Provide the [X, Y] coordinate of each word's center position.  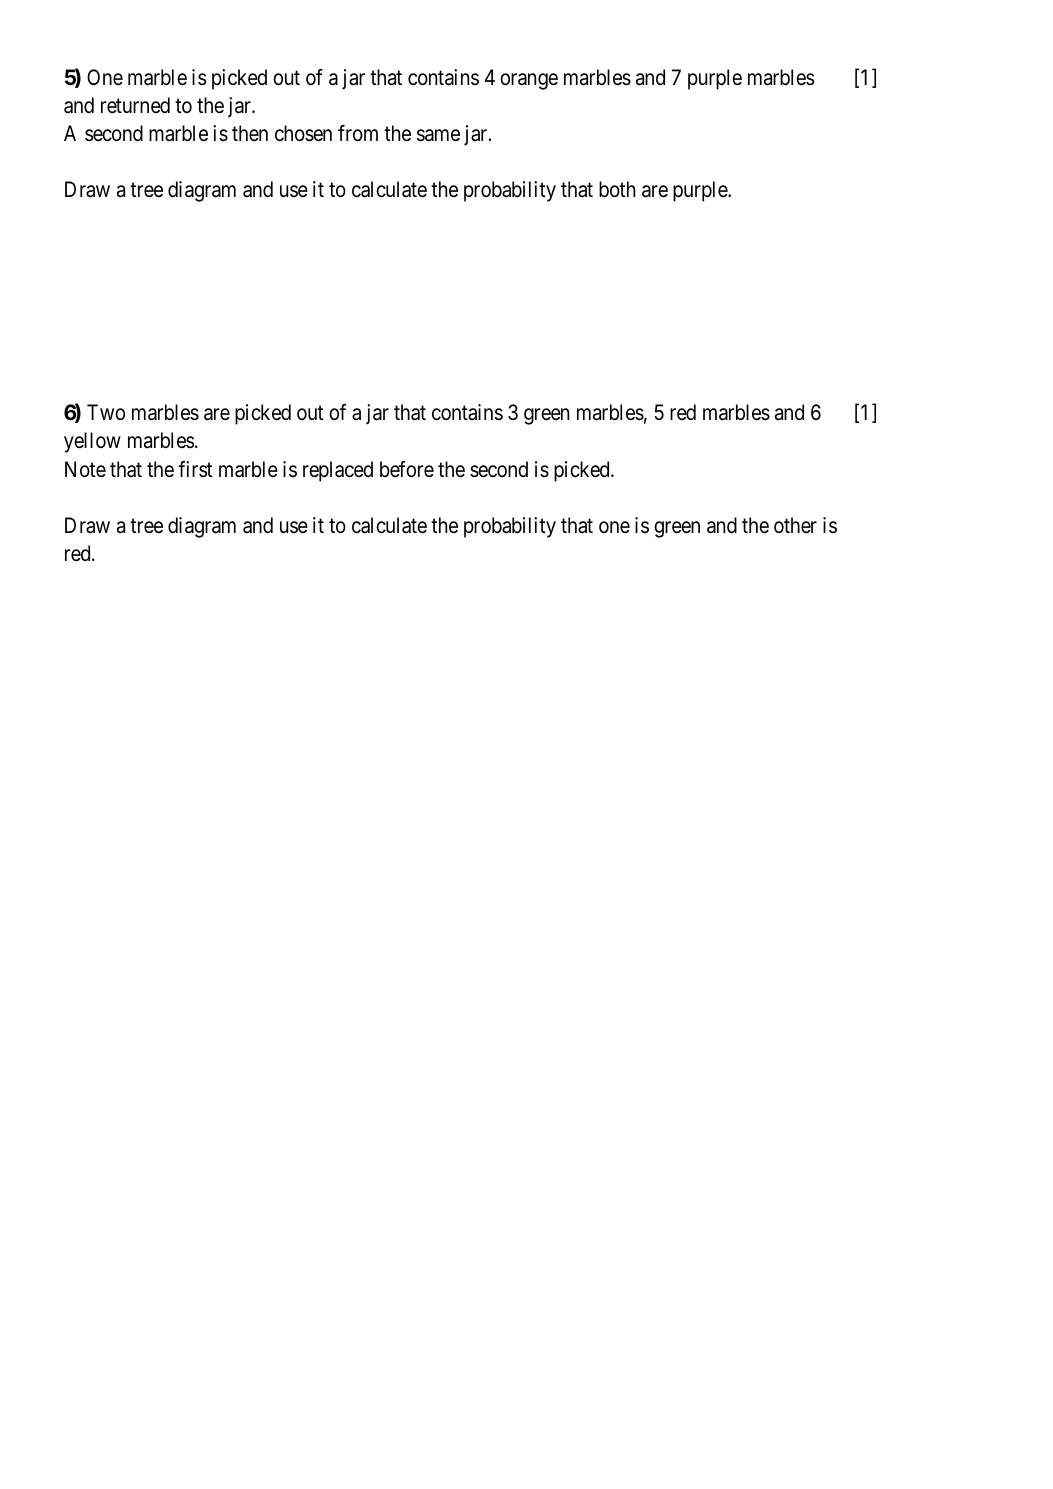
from [358, 133]
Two [106, 412]
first [195, 469]
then [250, 133]
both [617, 189]
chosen [303, 133]
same [438, 136]
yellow [92, 442]
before [407, 469]
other [795, 525]
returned [135, 105]
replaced [338, 471]
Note [85, 469]
